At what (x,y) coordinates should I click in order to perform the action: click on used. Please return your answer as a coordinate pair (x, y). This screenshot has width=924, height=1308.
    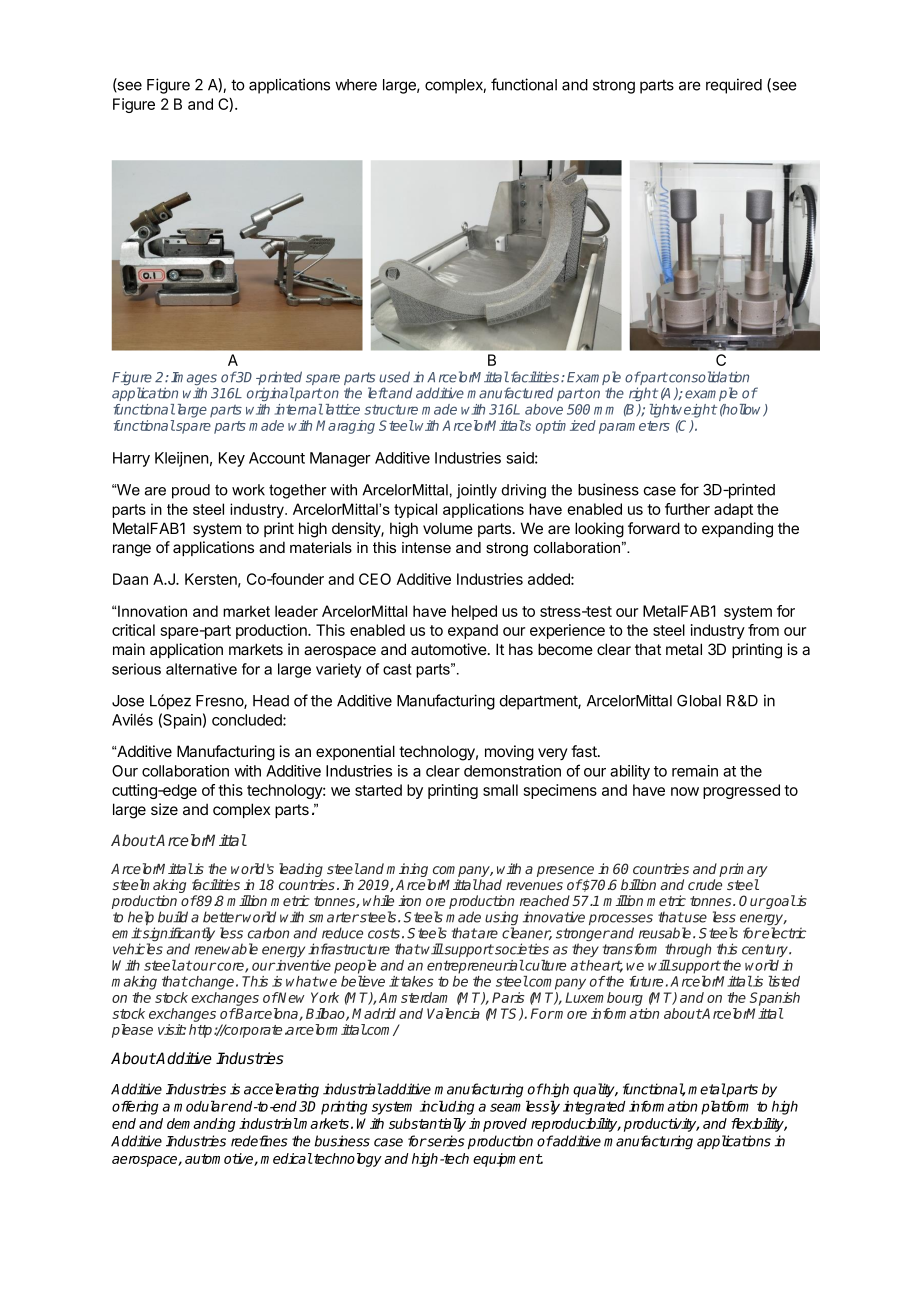
    Looking at the image, I should click on (394, 377).
